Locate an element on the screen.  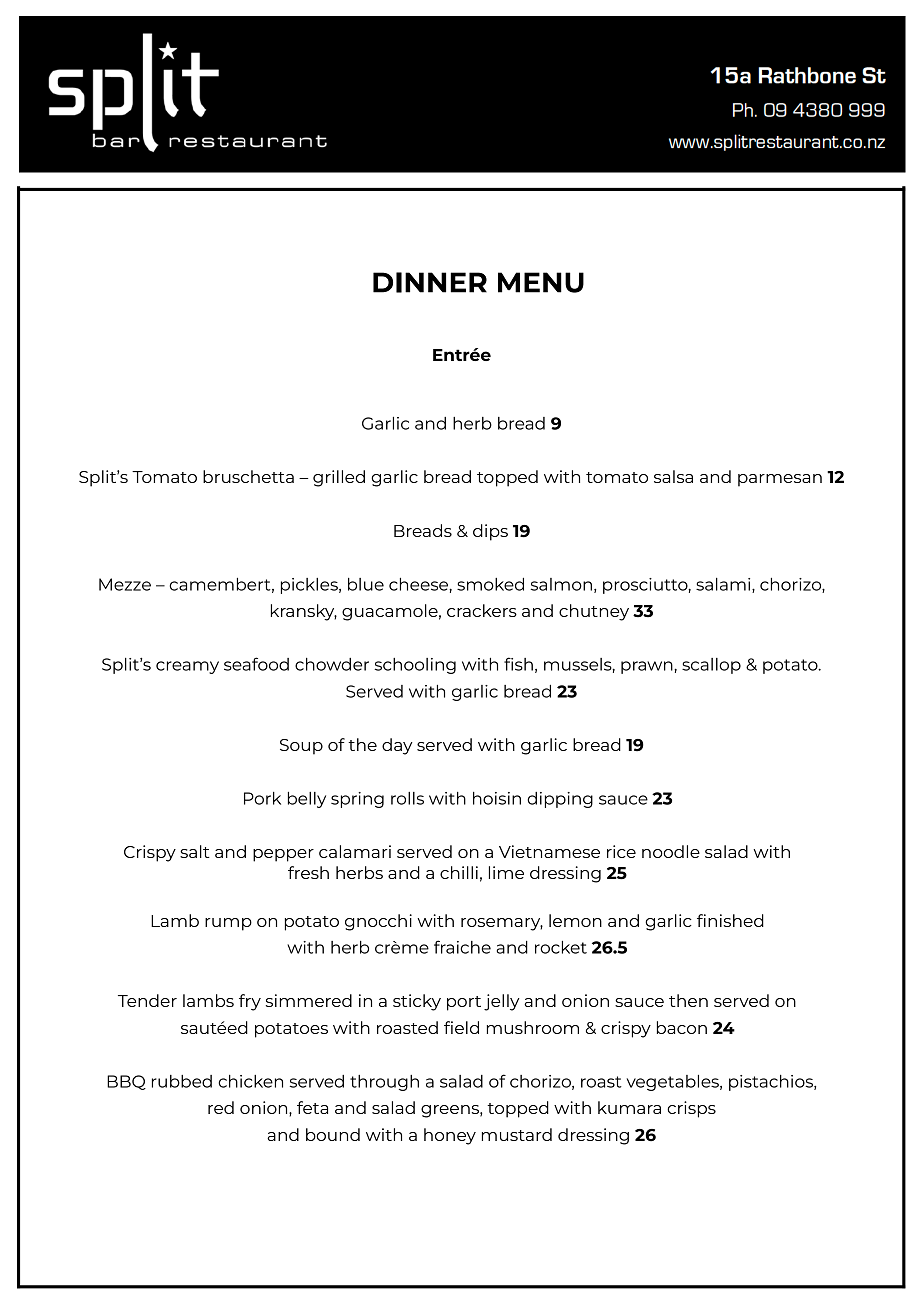
creamy is located at coordinates (187, 667).
